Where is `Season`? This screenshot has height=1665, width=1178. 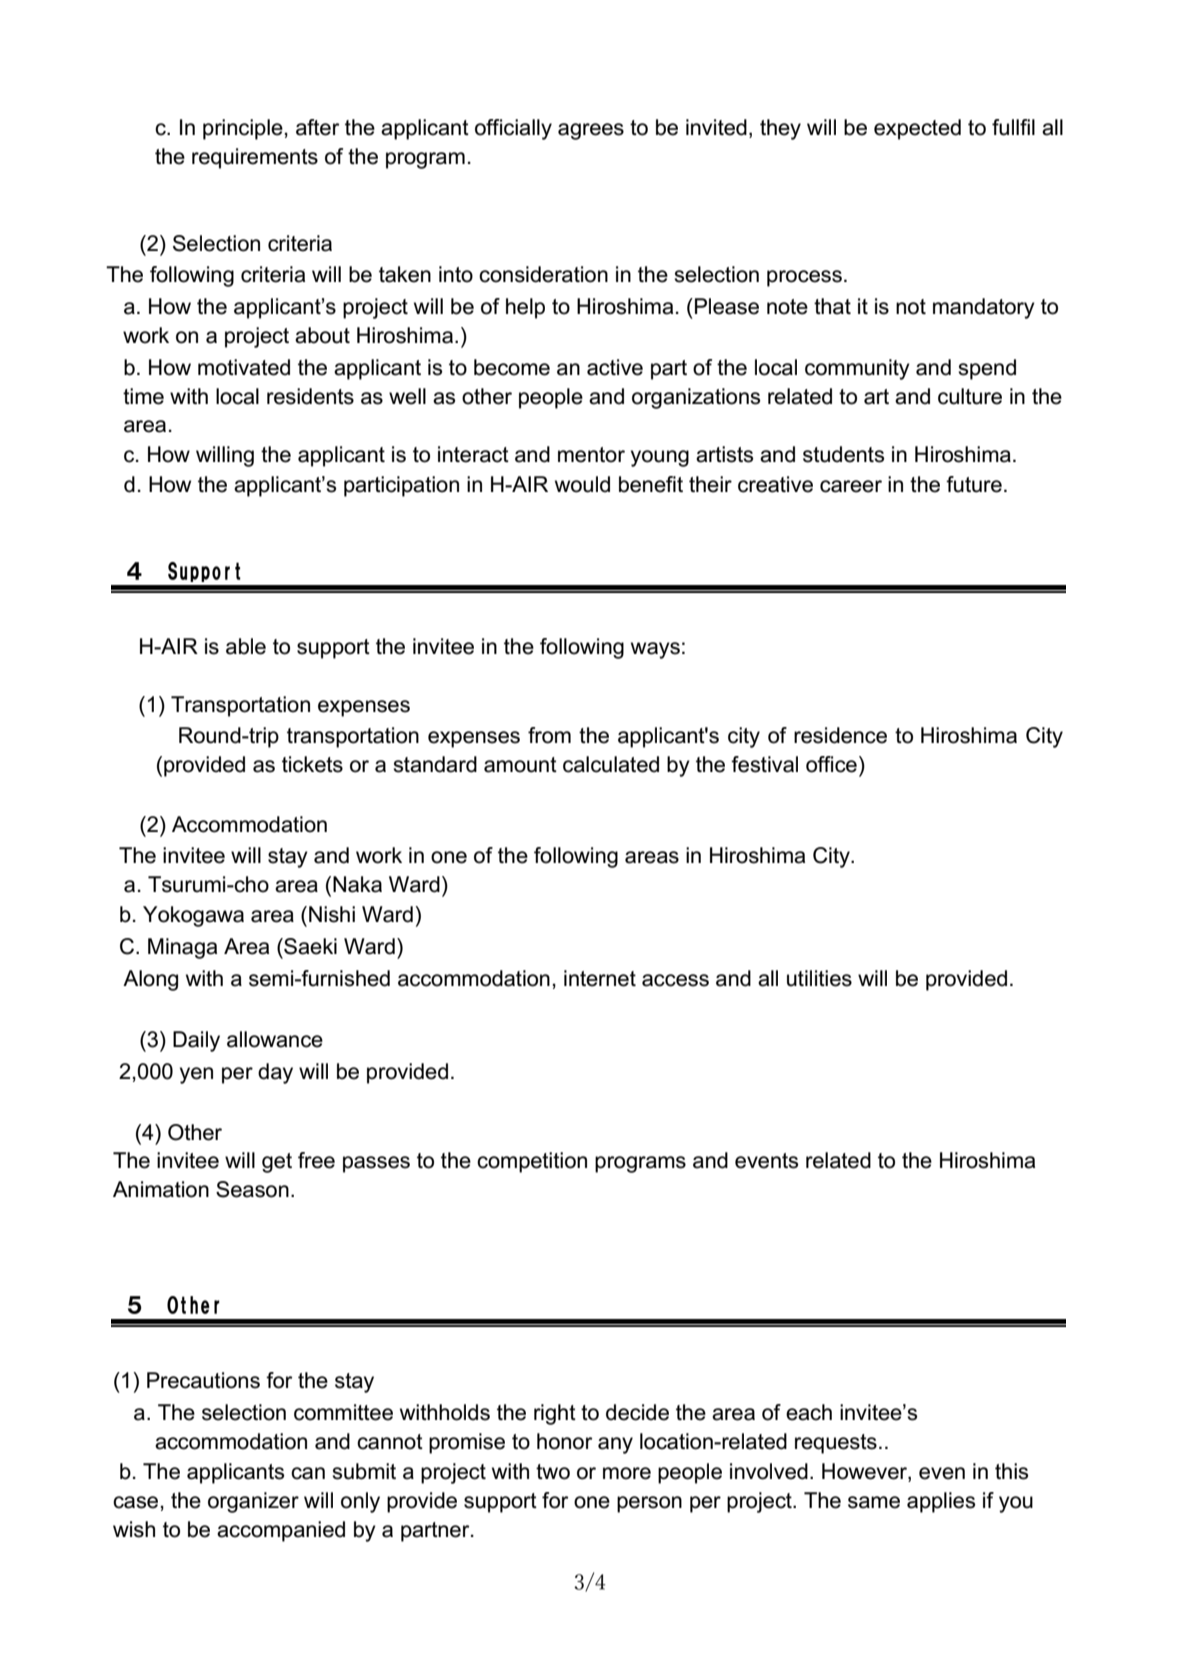
Season is located at coordinates (252, 1189).
